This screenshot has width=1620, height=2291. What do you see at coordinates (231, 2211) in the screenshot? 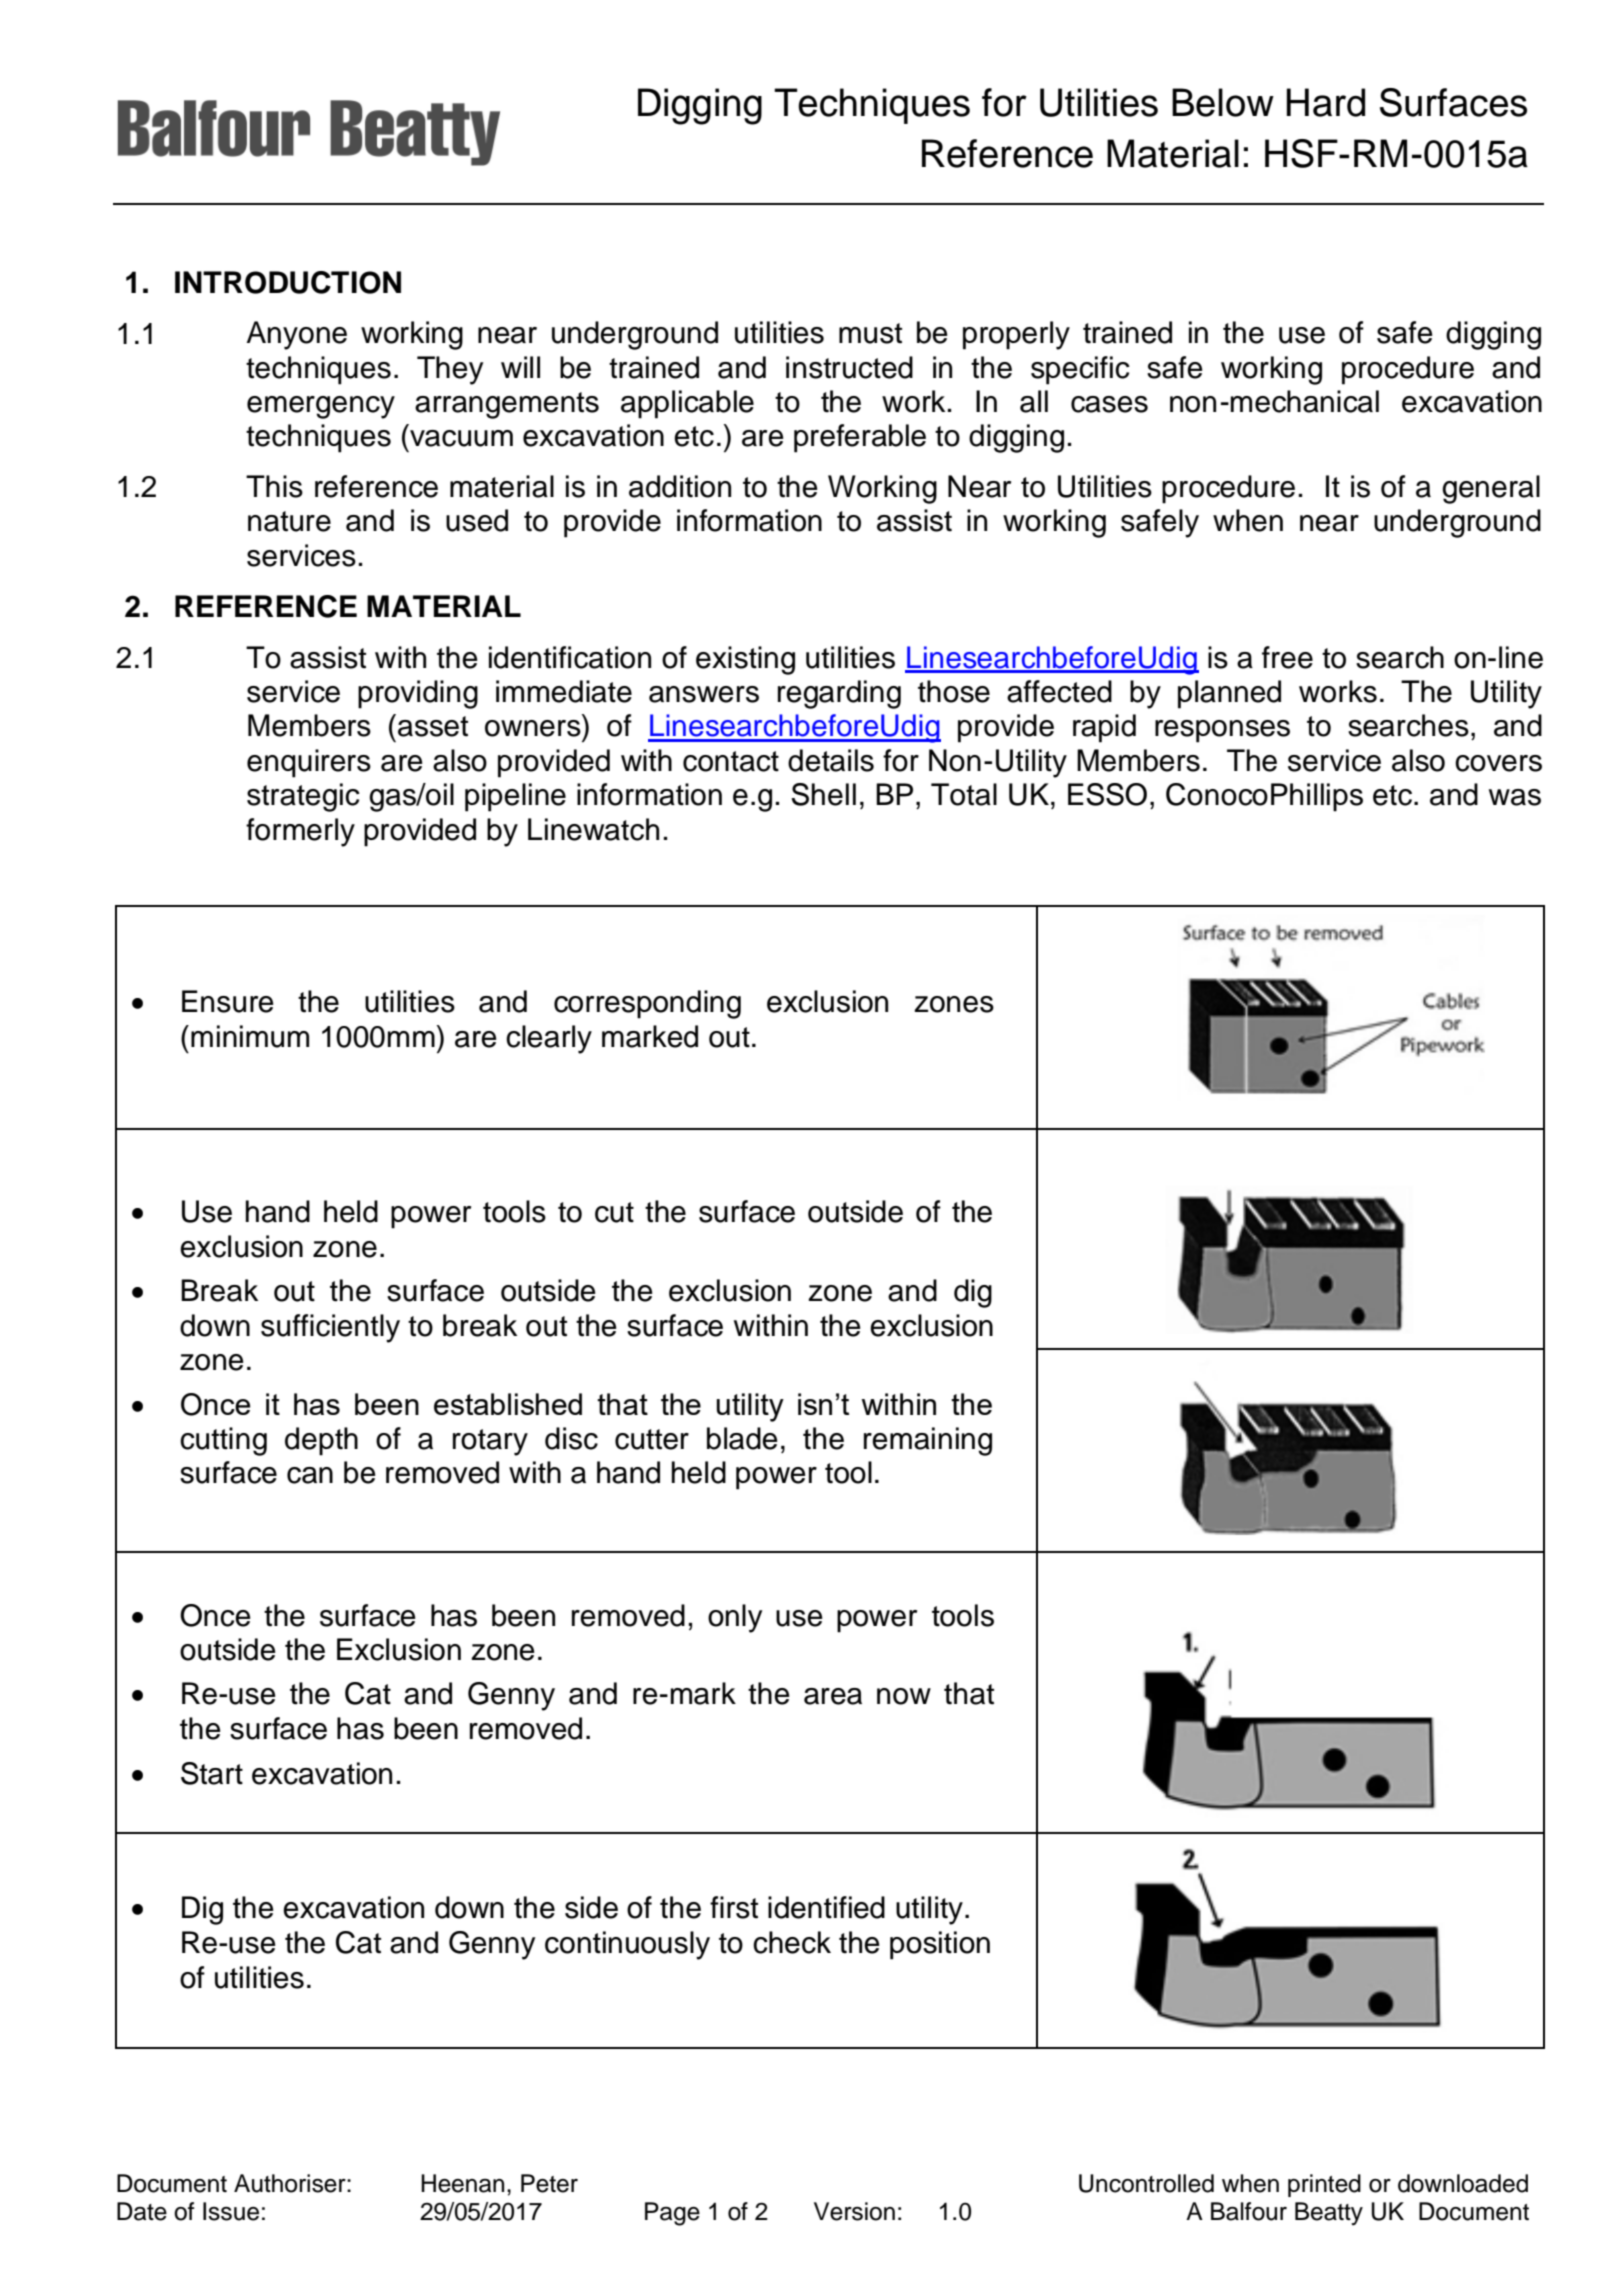
I see `Issue` at bounding box center [231, 2211].
